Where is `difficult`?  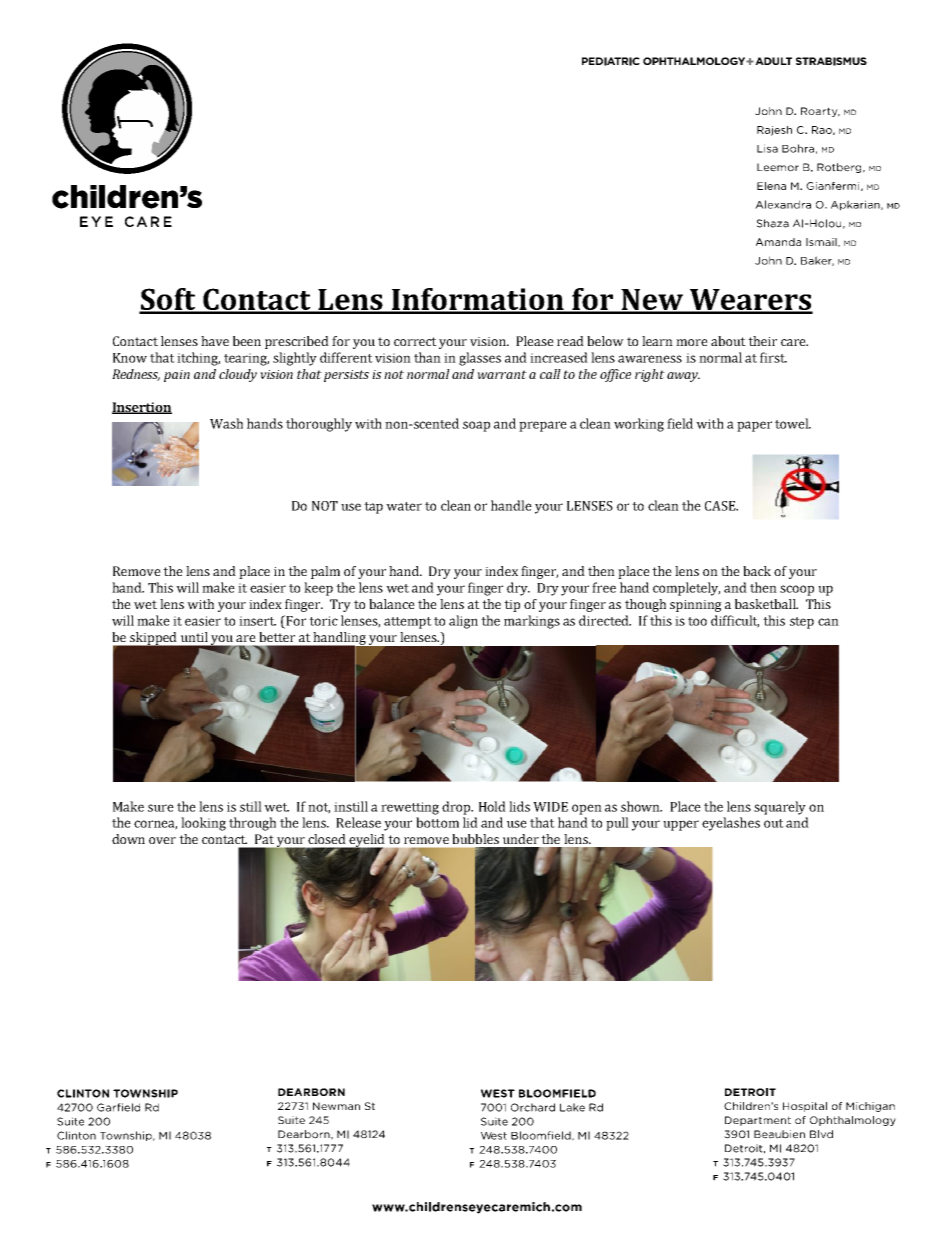
difficult is located at coordinates (735, 621).
